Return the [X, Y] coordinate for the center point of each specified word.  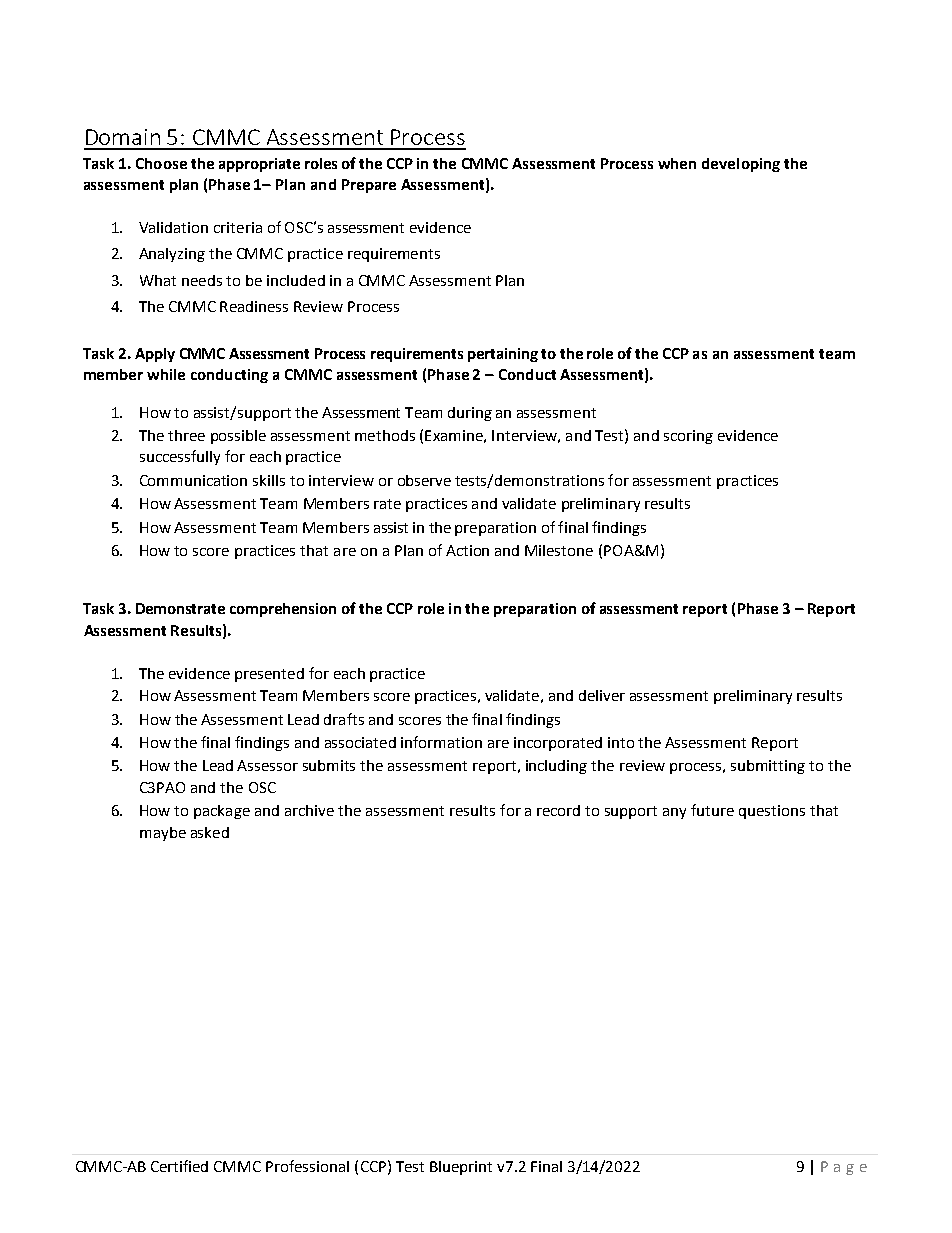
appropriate [259, 165]
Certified [179, 1166]
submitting [768, 767]
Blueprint [461, 1168]
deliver [602, 695]
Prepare [369, 186]
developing [741, 165]
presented [269, 675]
